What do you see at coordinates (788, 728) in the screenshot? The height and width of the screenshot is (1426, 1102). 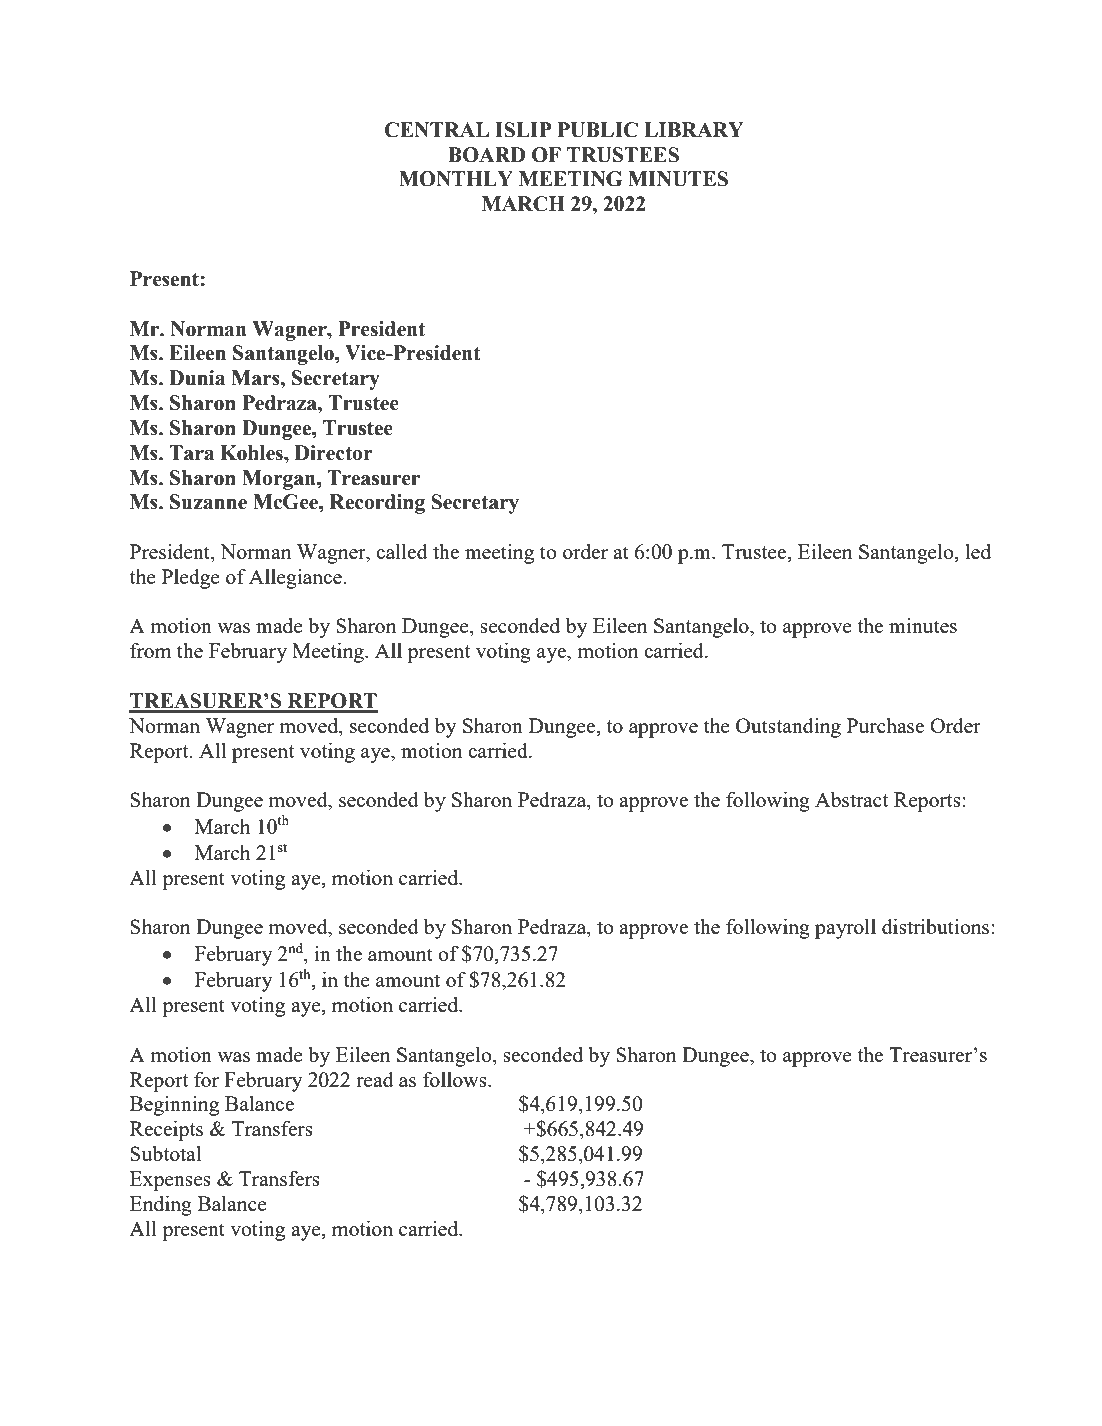 I see `Outstanding` at bounding box center [788, 728].
